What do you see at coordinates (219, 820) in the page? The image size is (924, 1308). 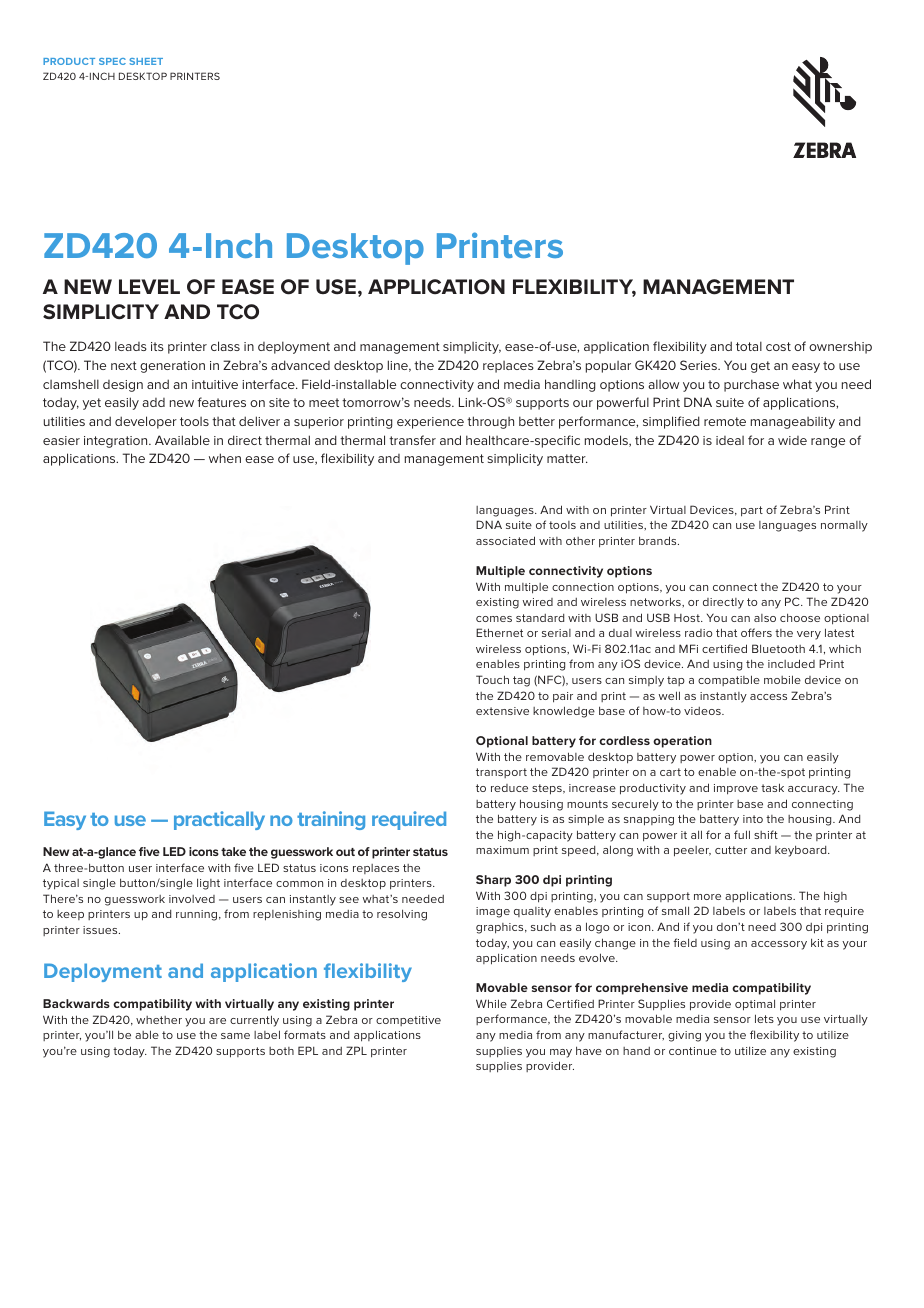 I see `practically` at bounding box center [219, 820].
